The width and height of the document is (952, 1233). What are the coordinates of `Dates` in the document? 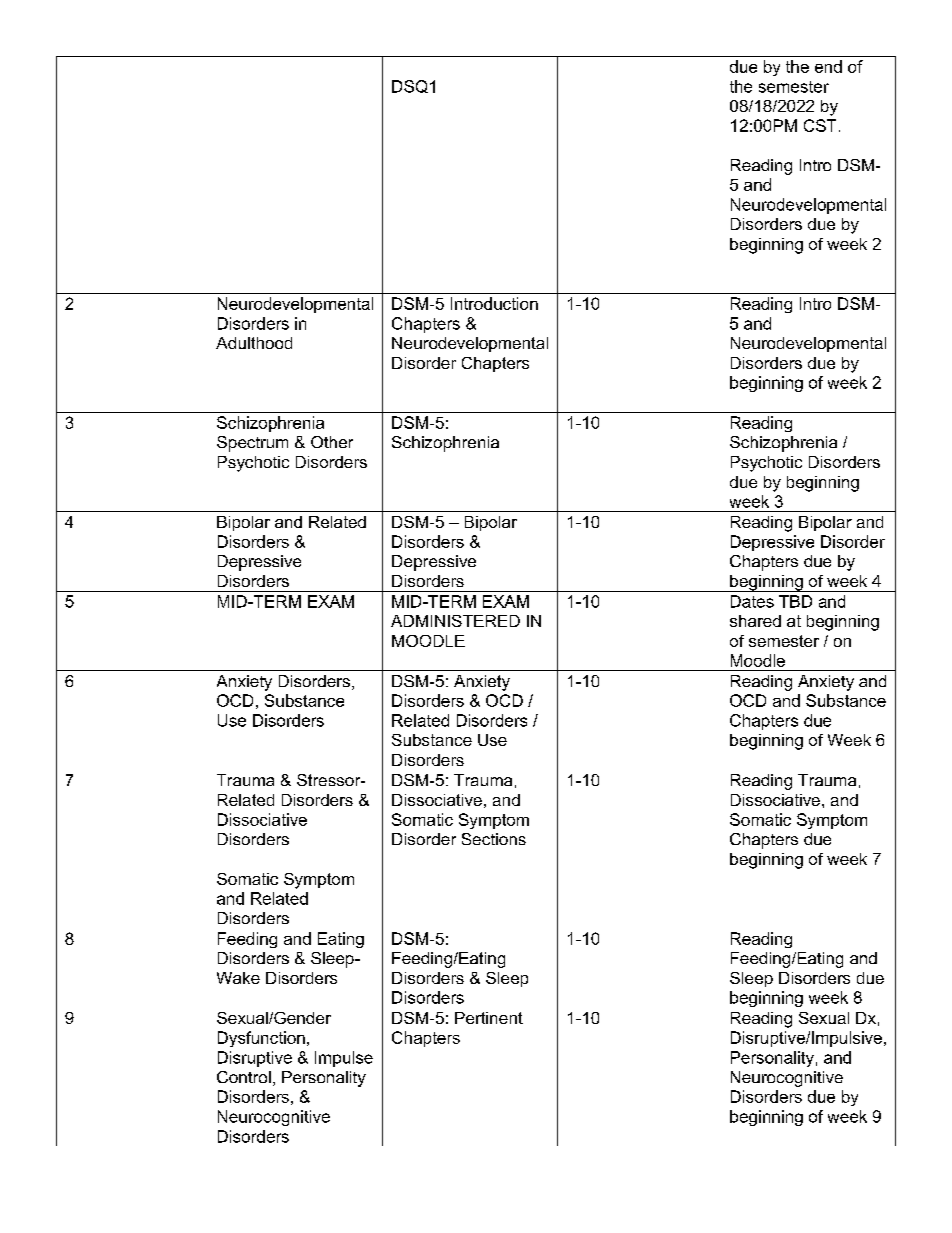 It's located at (752, 601).
